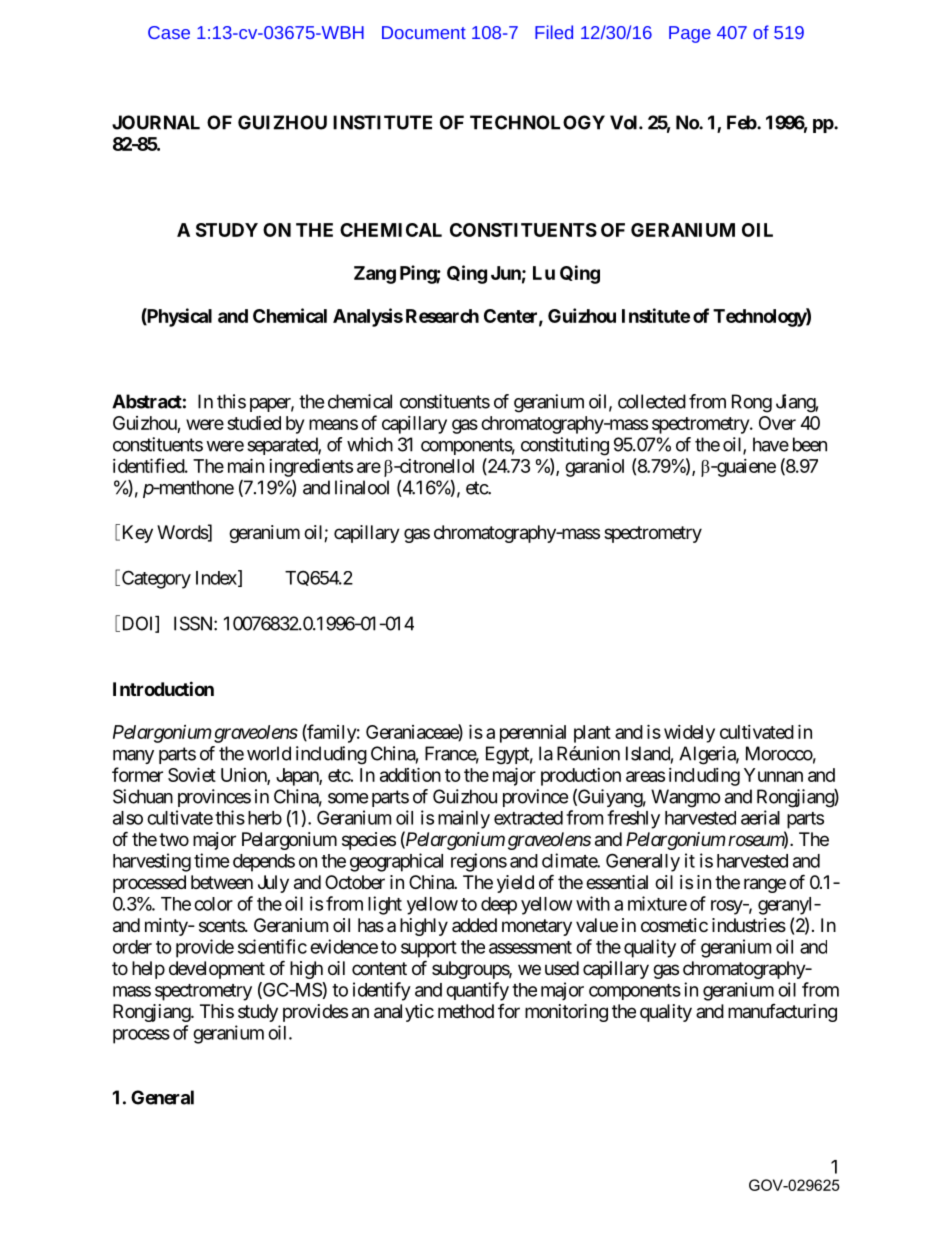 The width and height of the screenshot is (952, 1233). Describe the element at coordinates (477, 991) in the screenshot. I see `quantify` at that location.
